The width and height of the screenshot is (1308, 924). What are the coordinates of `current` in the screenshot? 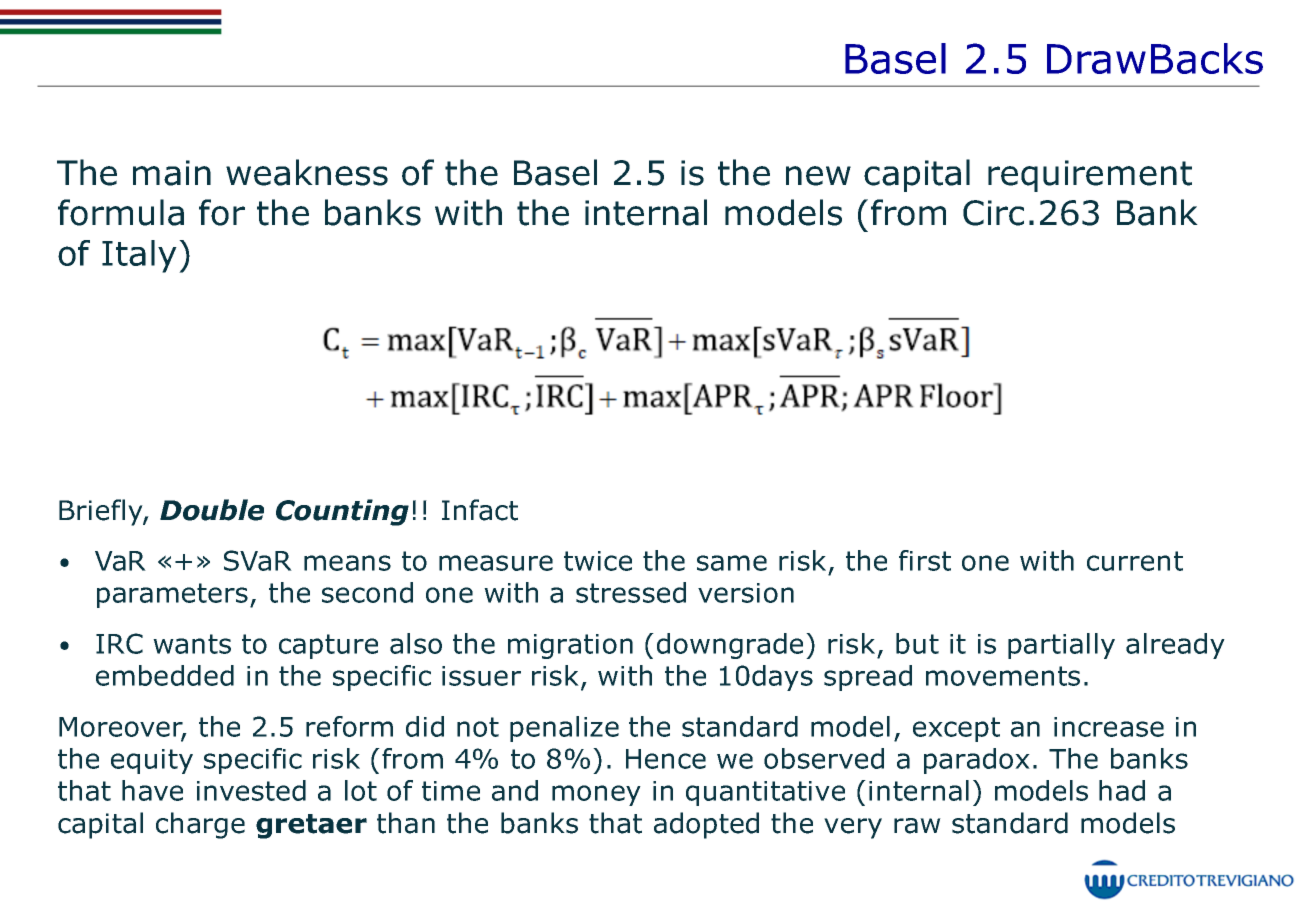 It's located at (1135, 561).
